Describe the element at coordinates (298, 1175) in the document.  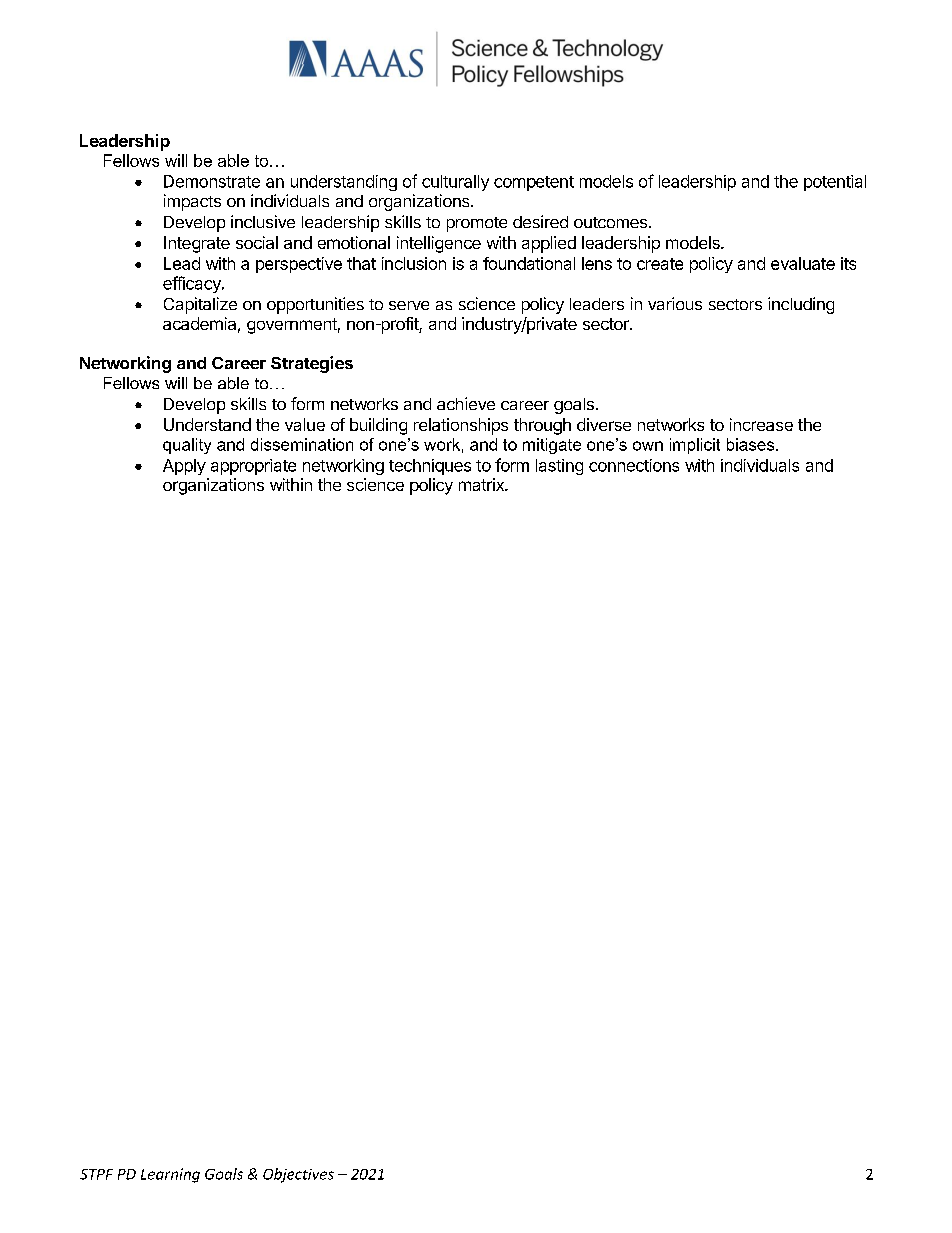
I see `Objectives` at that location.
